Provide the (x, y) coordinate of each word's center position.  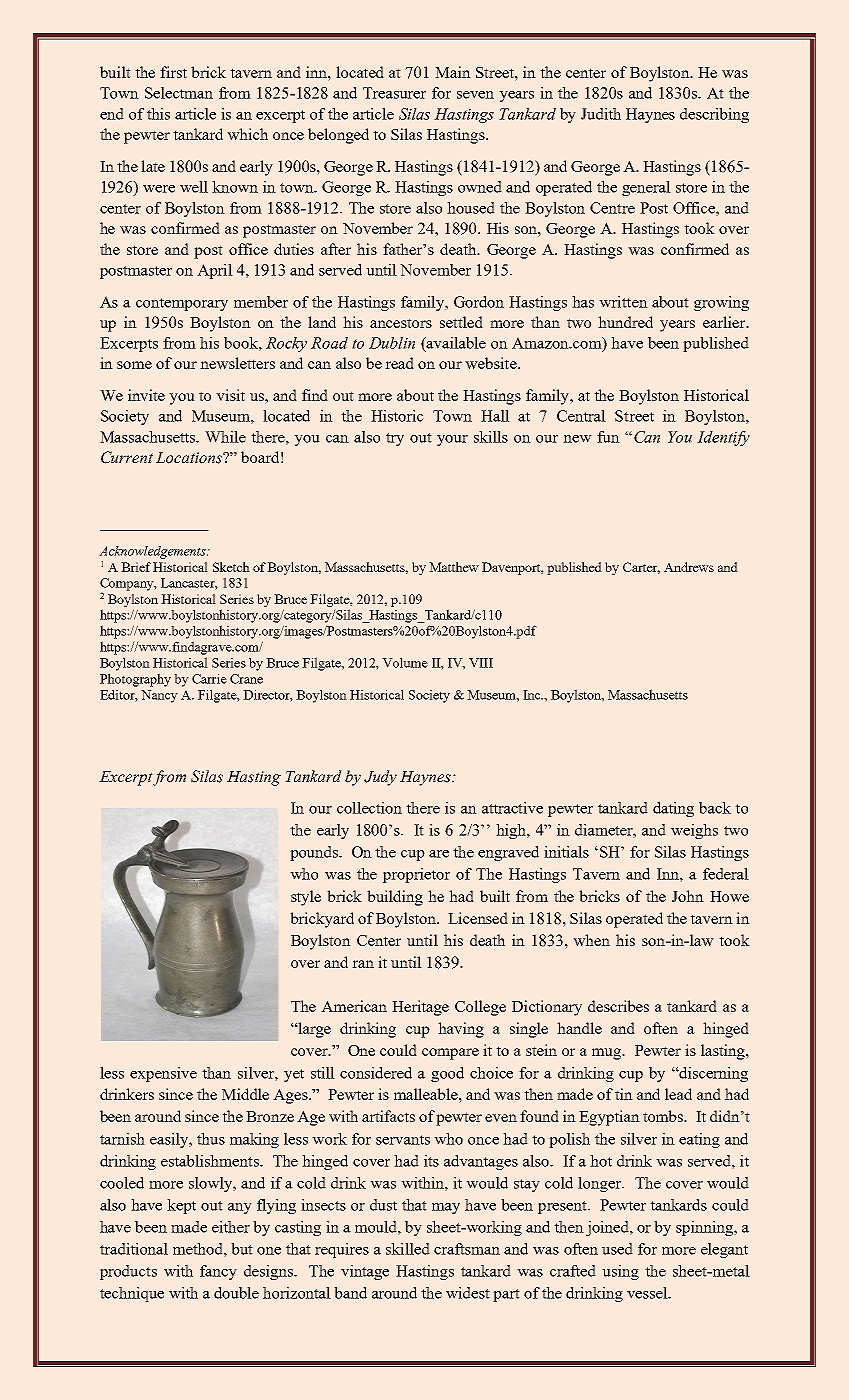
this (158, 114)
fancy (218, 1272)
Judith (601, 114)
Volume (405, 662)
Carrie (209, 679)
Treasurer (394, 93)
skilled (408, 1249)
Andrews (689, 567)
